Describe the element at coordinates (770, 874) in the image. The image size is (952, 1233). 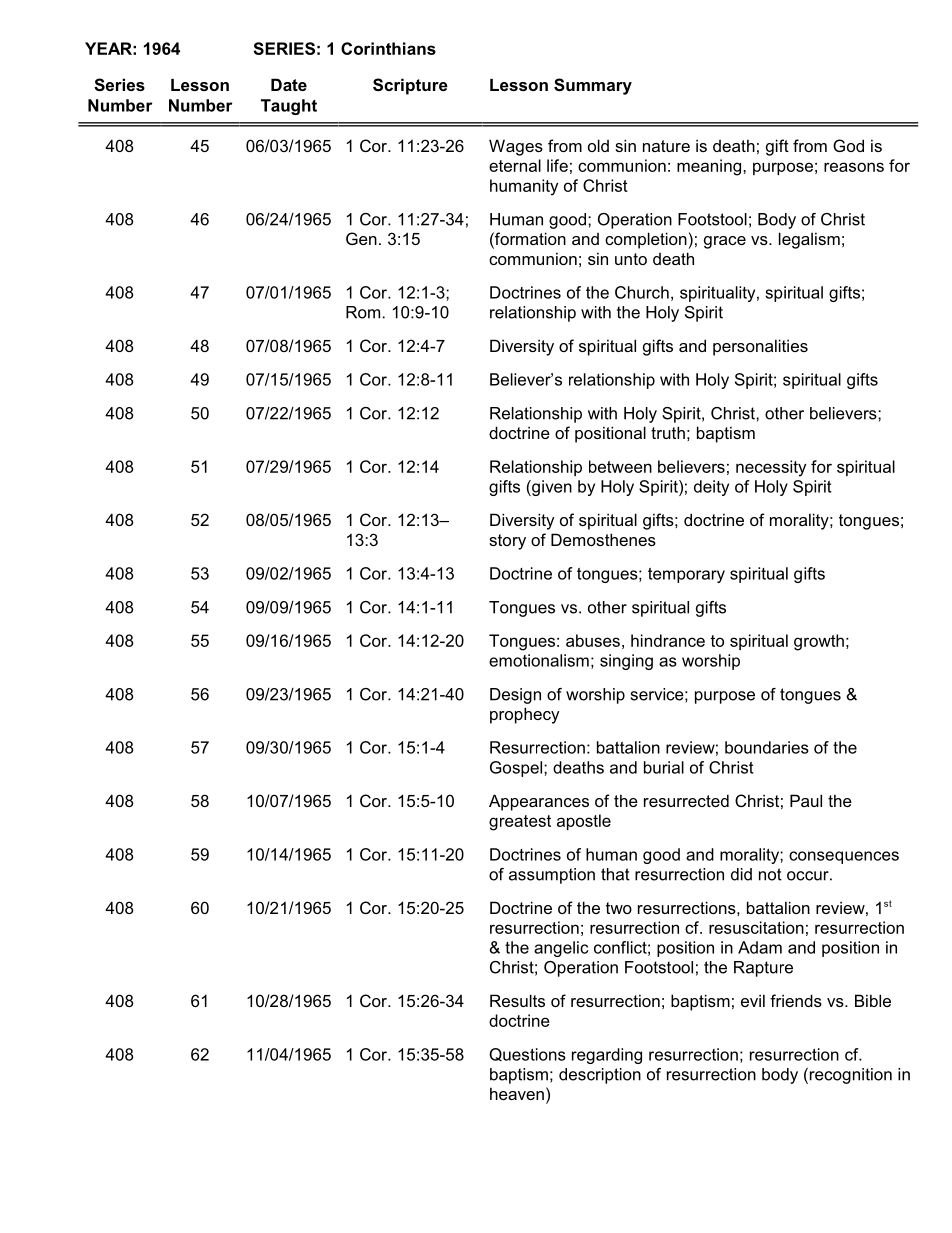
I see `not` at that location.
